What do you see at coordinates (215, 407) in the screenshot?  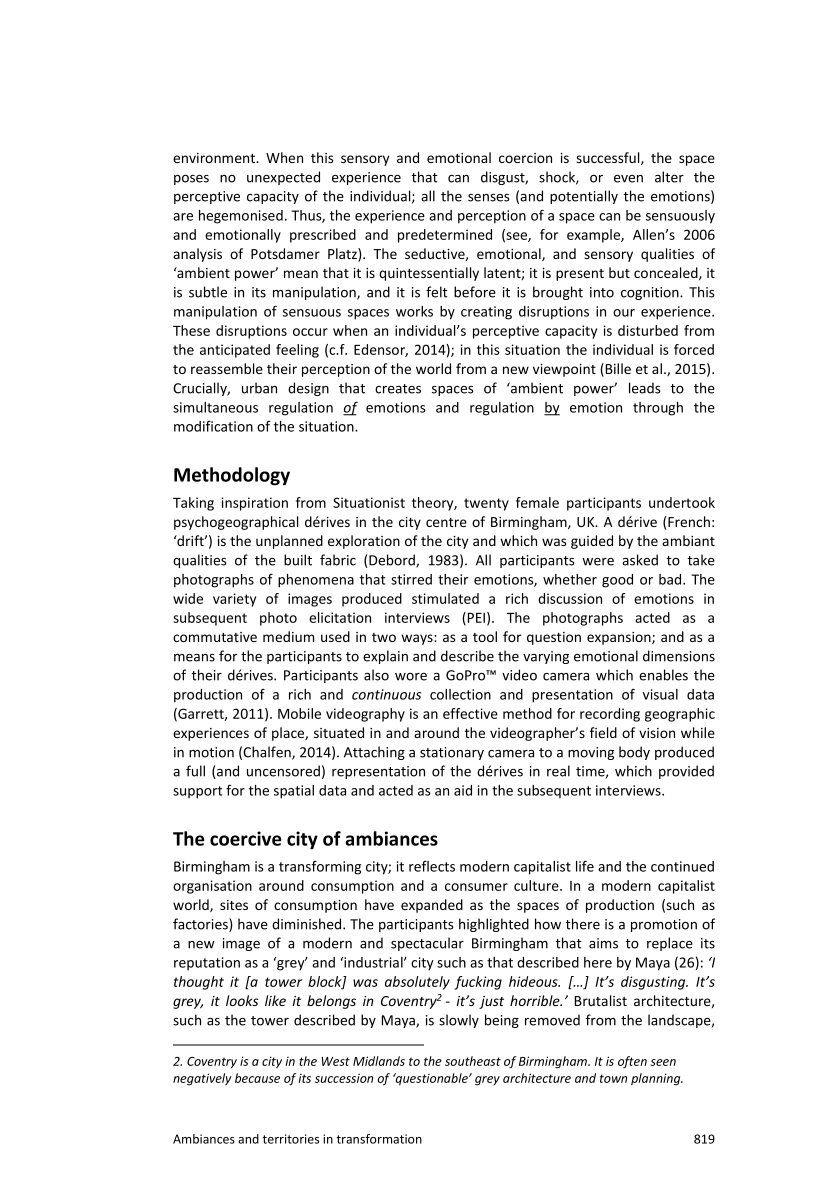 I see `simultaneous` at bounding box center [215, 407].
